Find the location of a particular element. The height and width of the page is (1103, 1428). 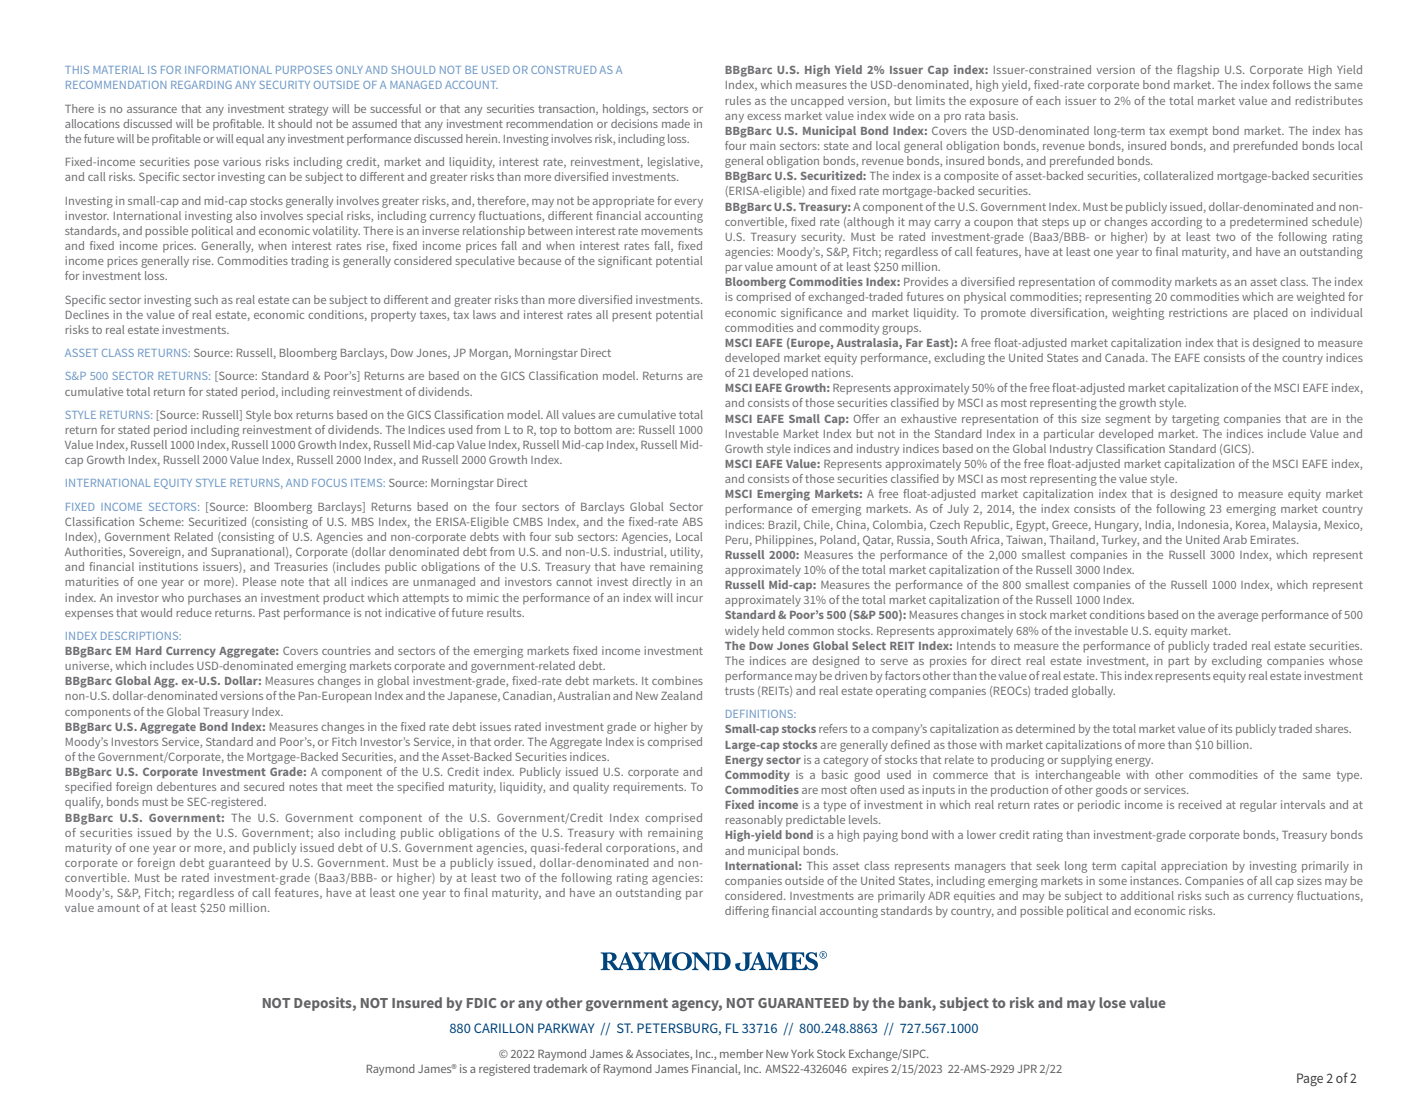

rules is located at coordinates (738, 100).
